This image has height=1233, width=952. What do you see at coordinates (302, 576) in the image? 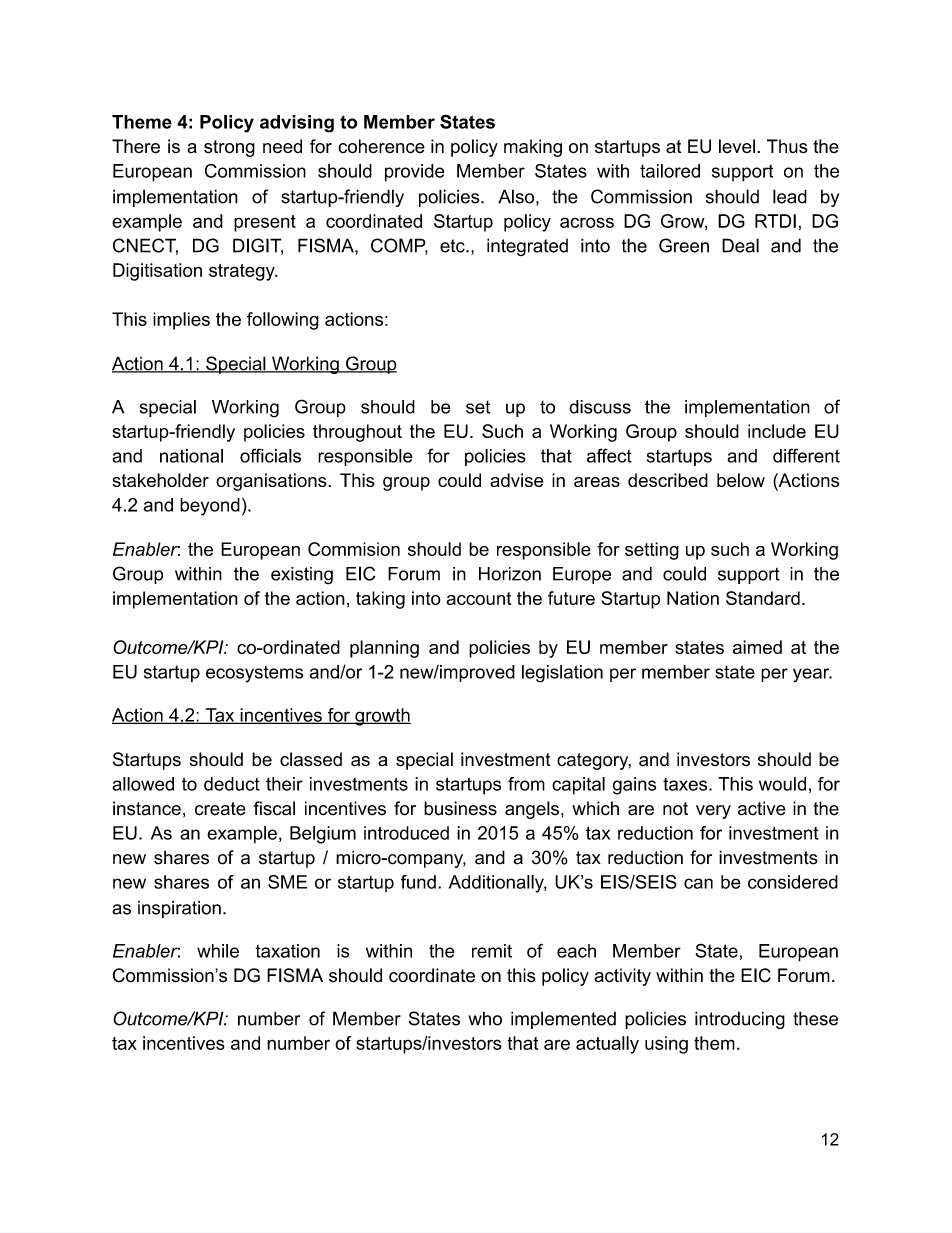
I see `existing` at bounding box center [302, 576].
